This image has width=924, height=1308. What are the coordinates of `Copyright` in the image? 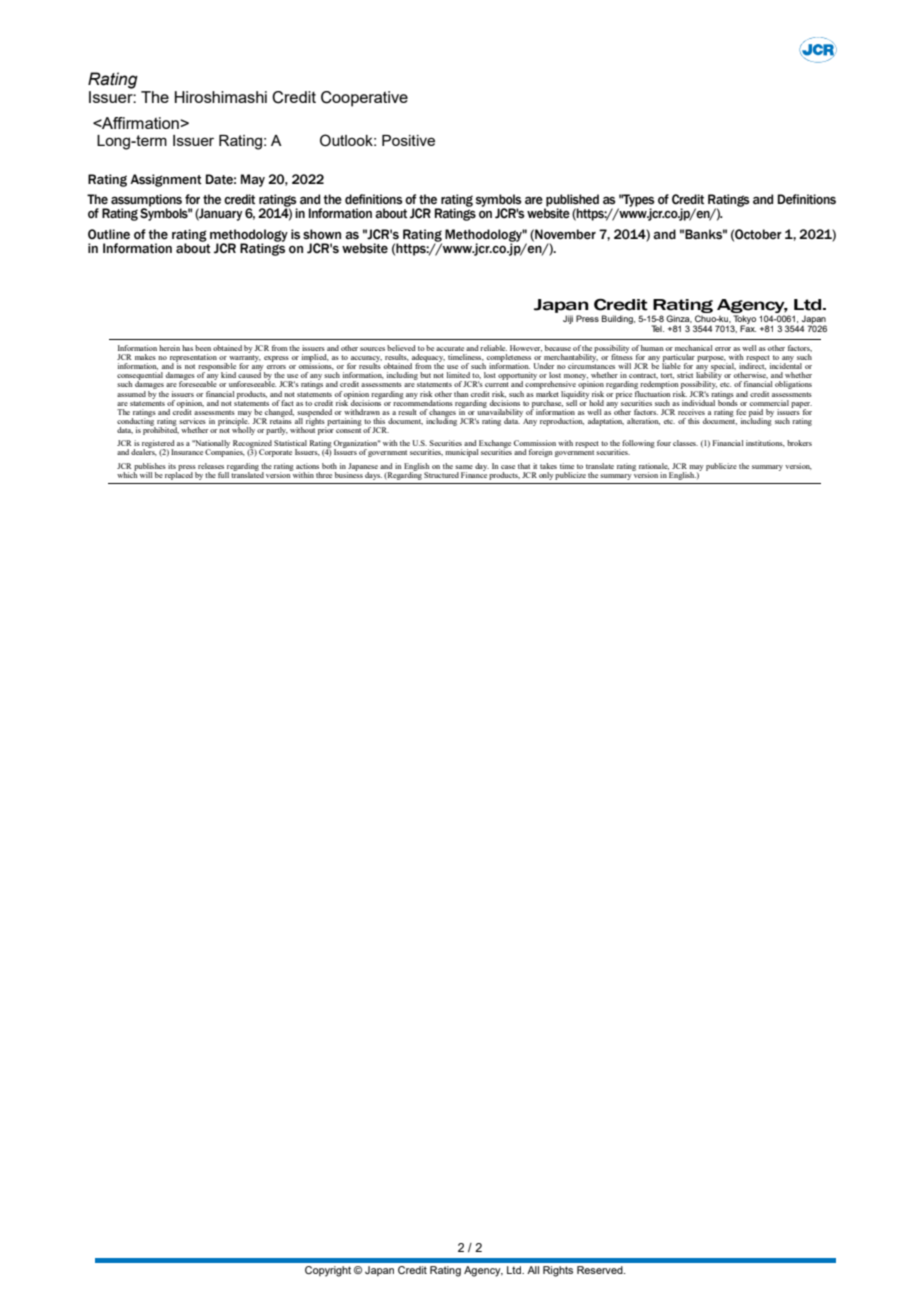 It's located at (328, 1271).
